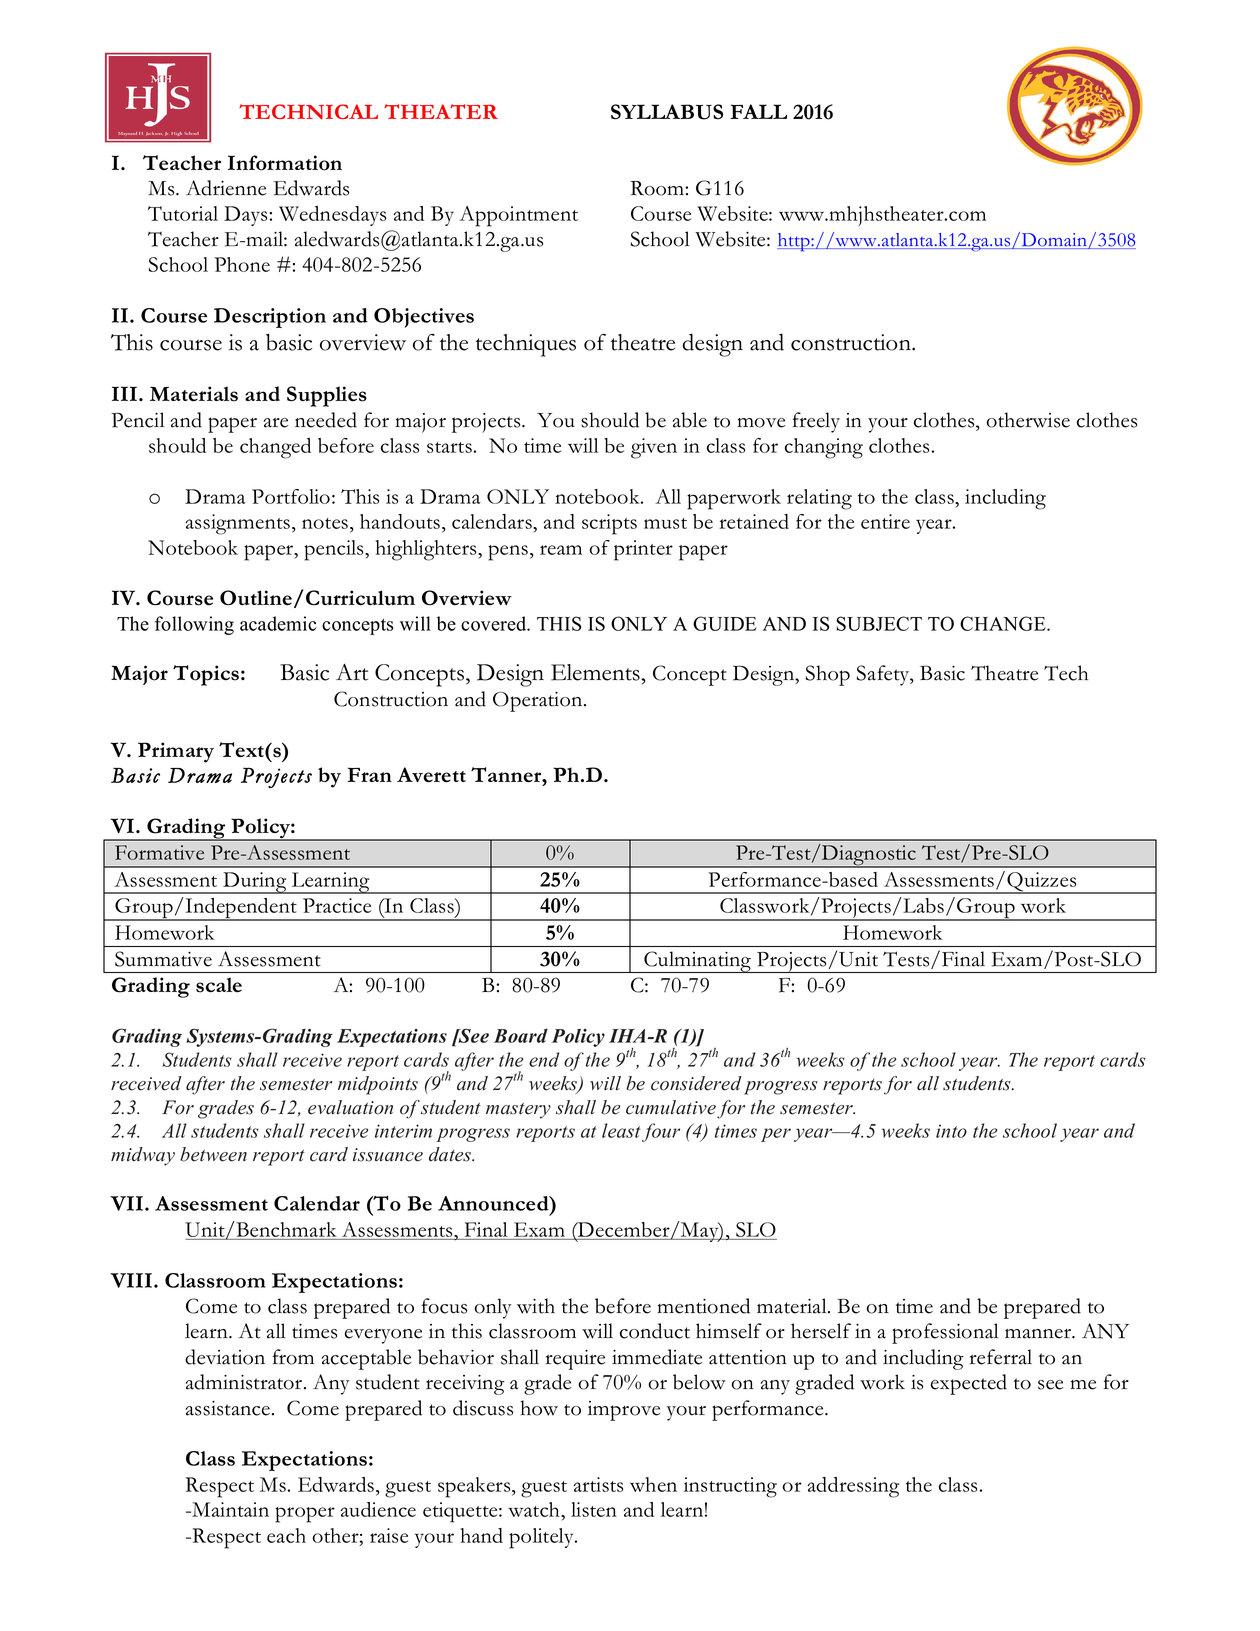 The width and height of the page is (1260, 1631). What do you see at coordinates (561, 550) in the page?
I see `ream` at bounding box center [561, 550].
